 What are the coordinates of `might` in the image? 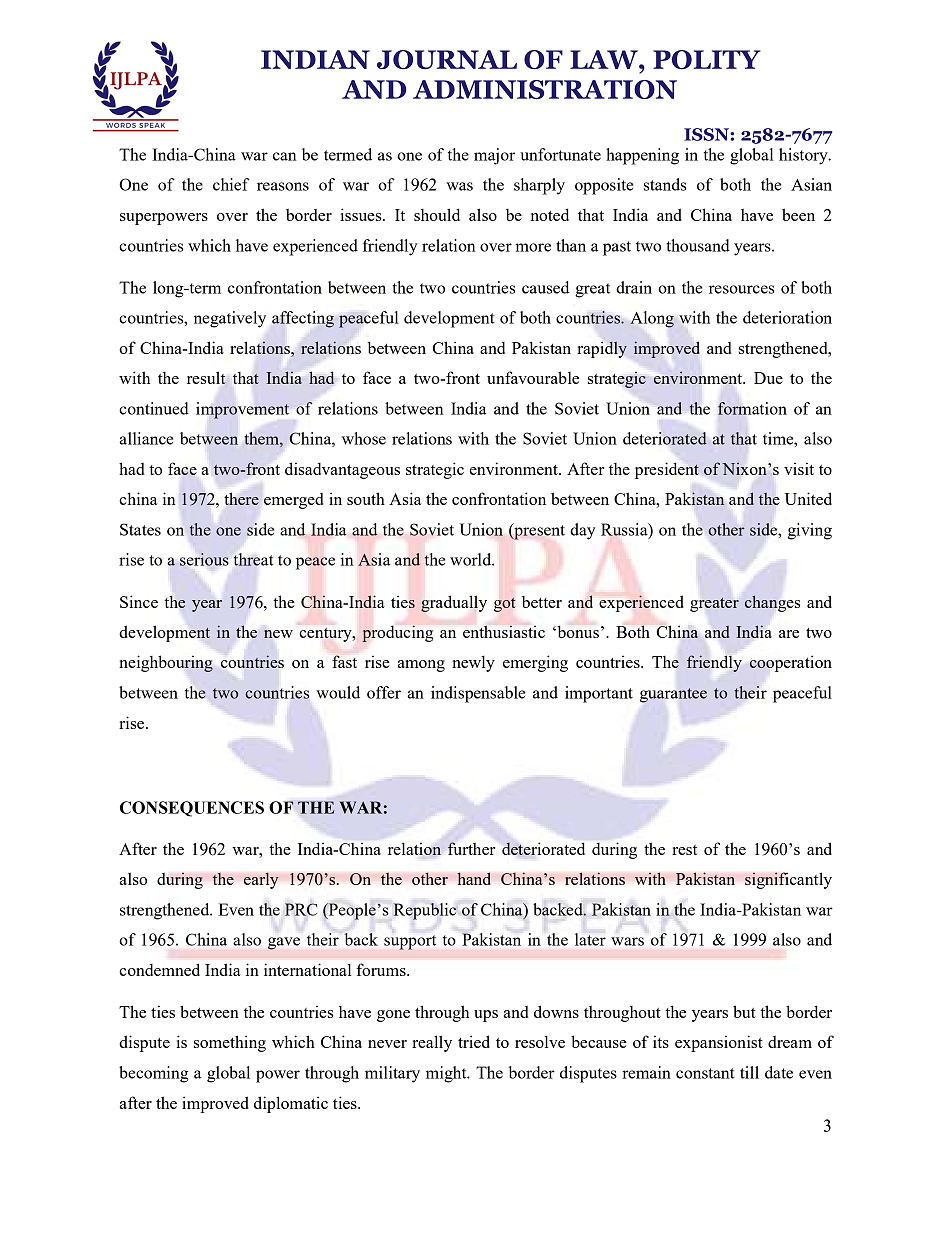 It's located at (447, 1074).
